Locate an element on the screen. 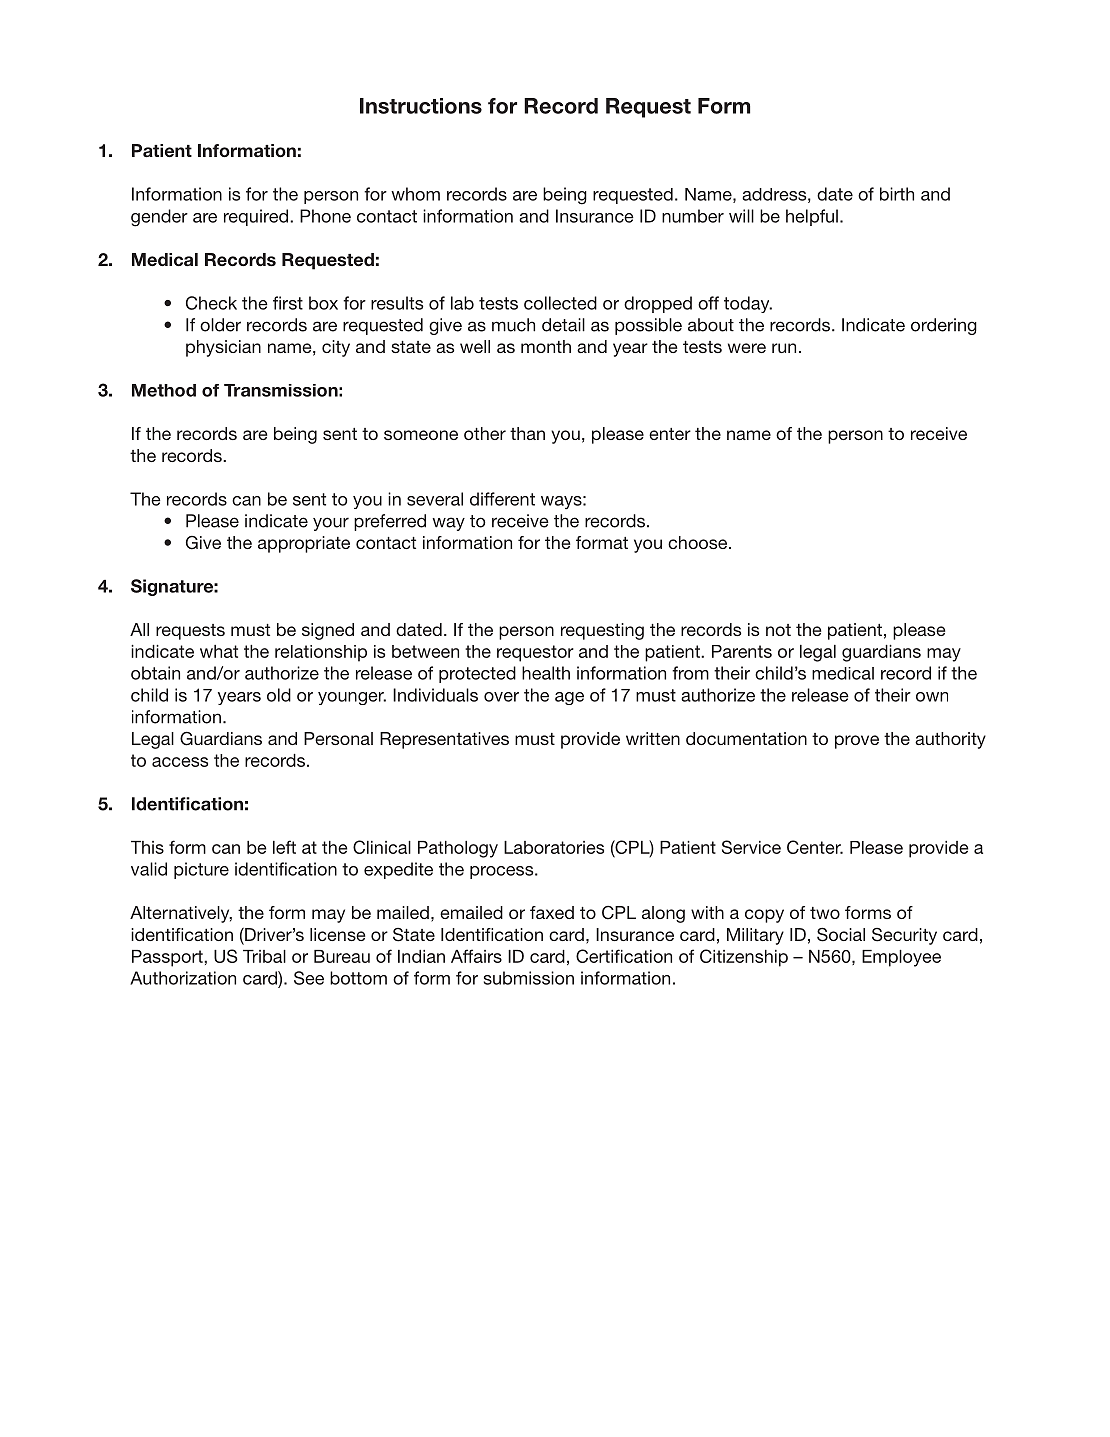 The image size is (1110, 1437). appropriate is located at coordinates (304, 544).
